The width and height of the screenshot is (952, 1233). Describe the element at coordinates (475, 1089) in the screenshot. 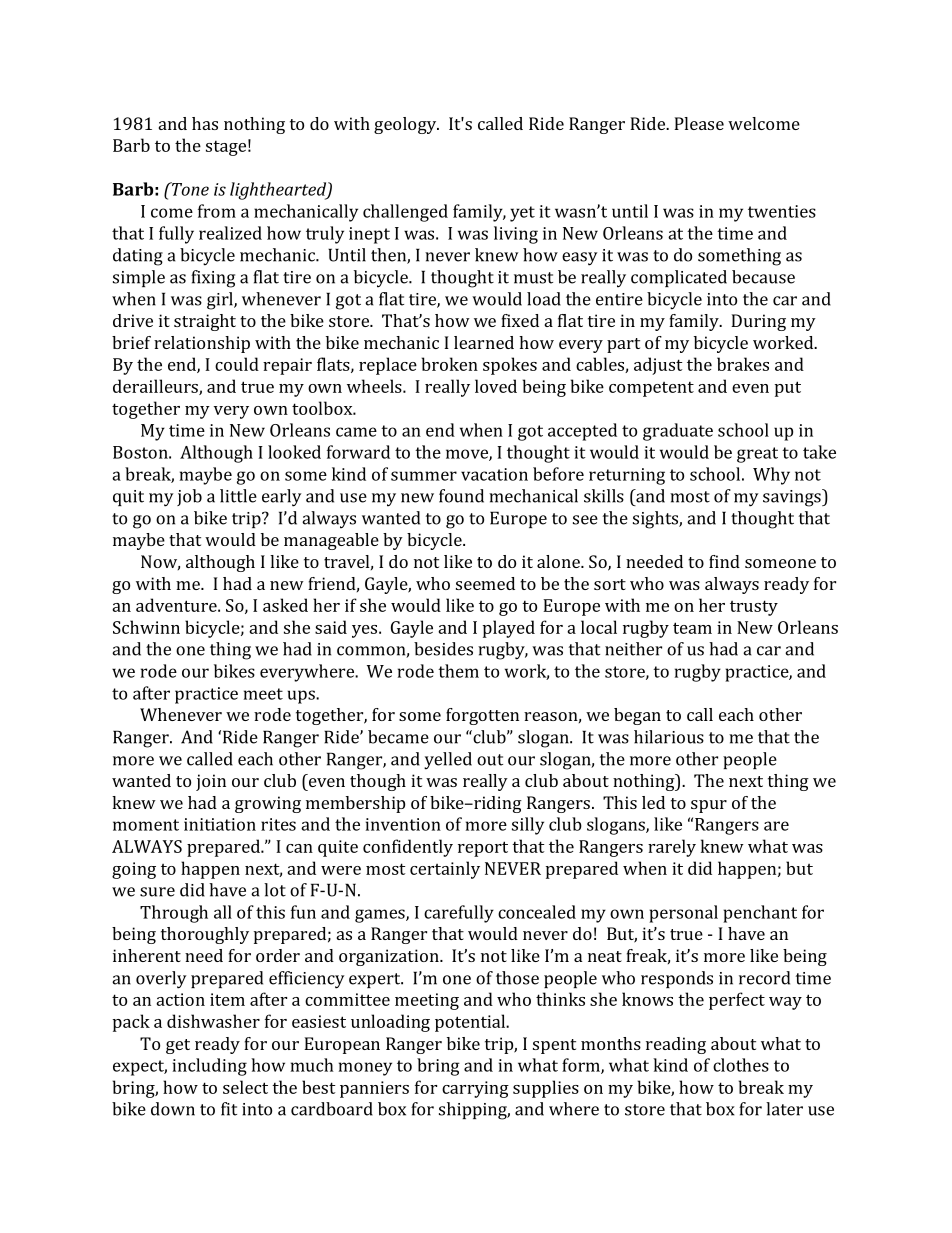

I see `carrying` at that location.
